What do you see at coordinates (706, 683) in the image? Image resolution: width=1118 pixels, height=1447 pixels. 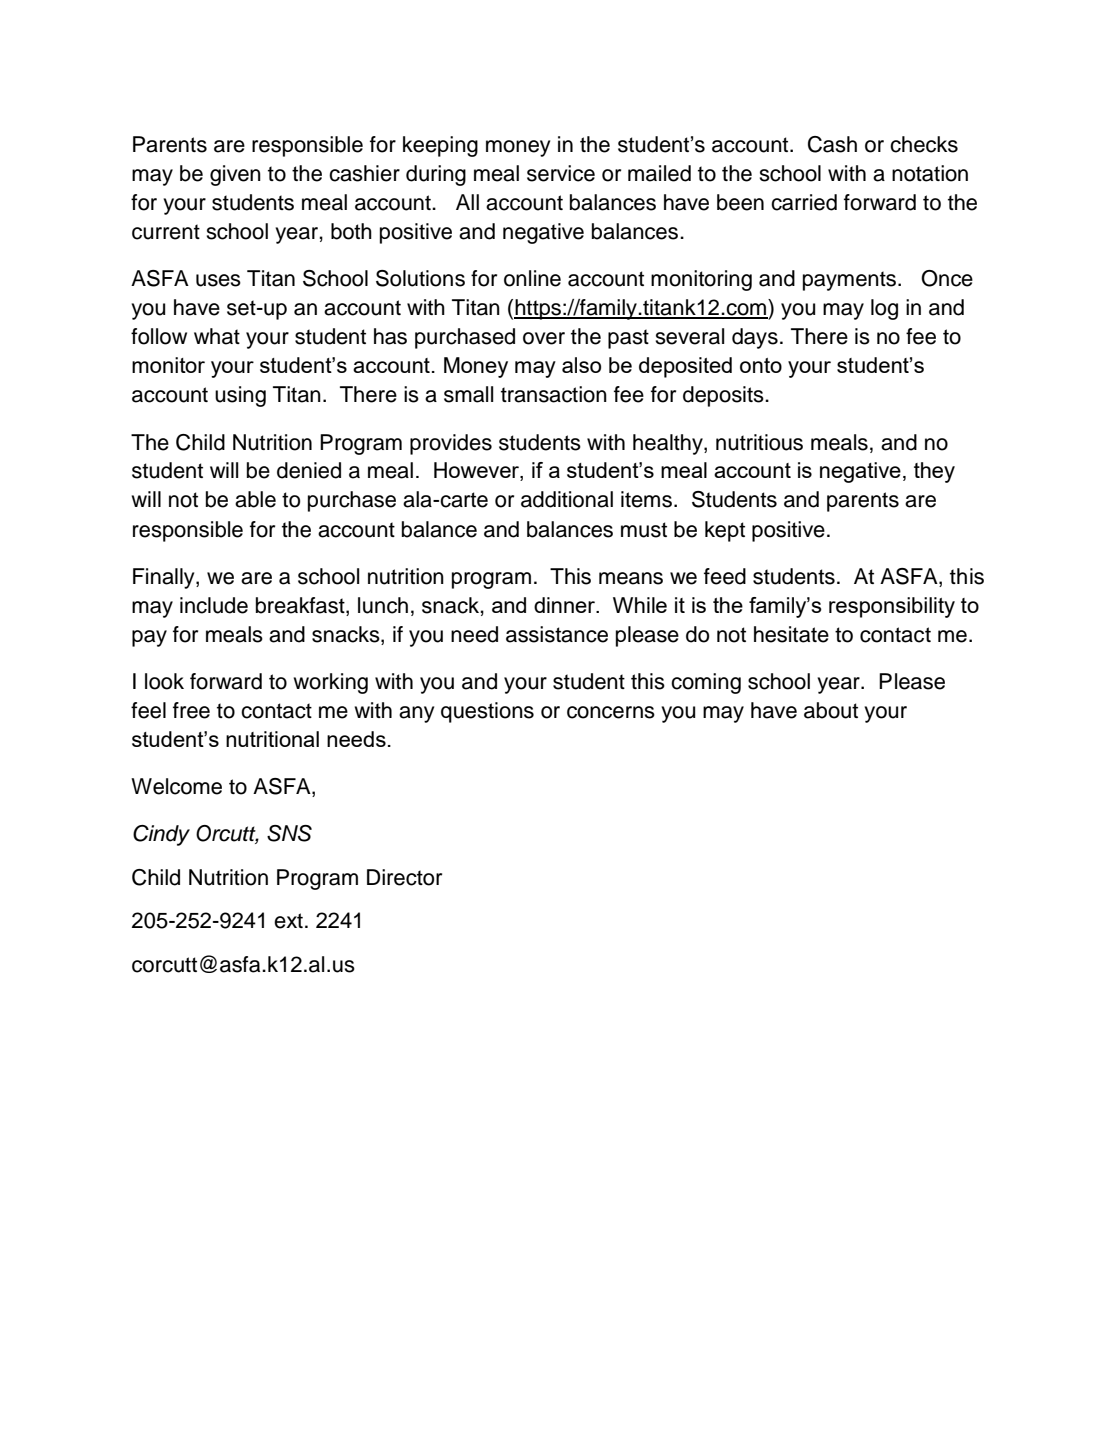 I see `coming` at bounding box center [706, 683].
